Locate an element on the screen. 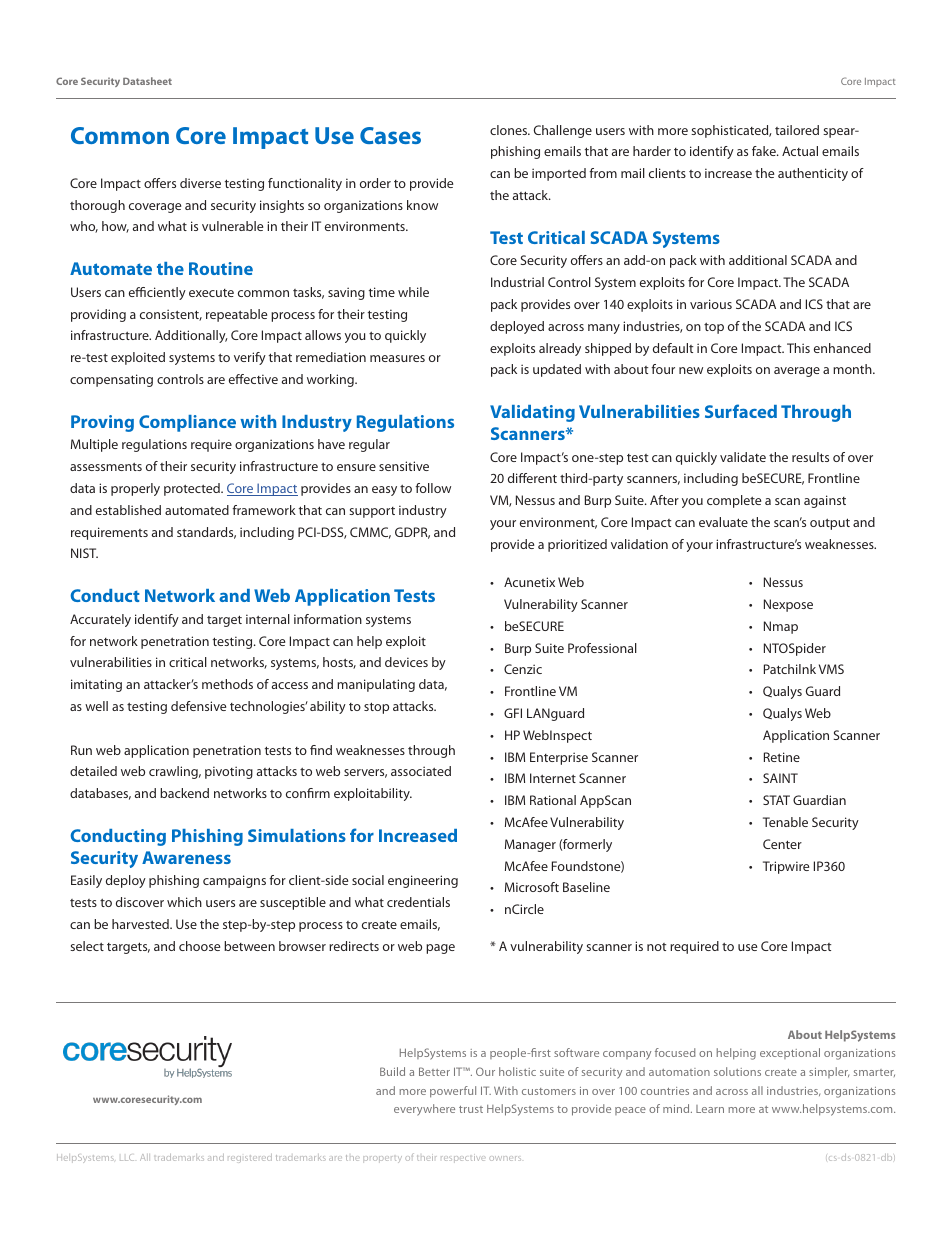  diverse is located at coordinates (200, 183).
